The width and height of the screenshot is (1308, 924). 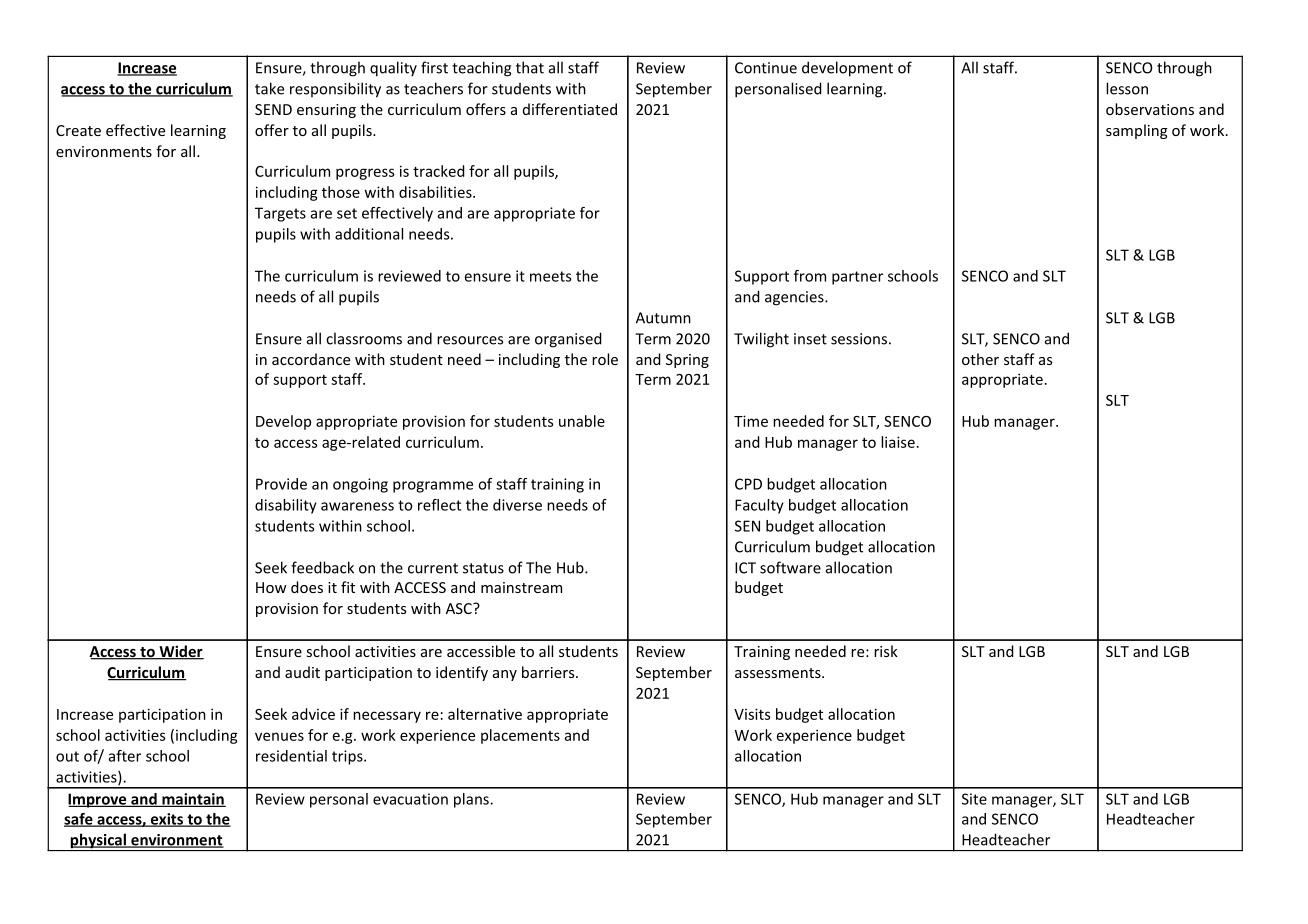 What do you see at coordinates (1127, 88) in the screenshot?
I see `lesson` at bounding box center [1127, 88].
